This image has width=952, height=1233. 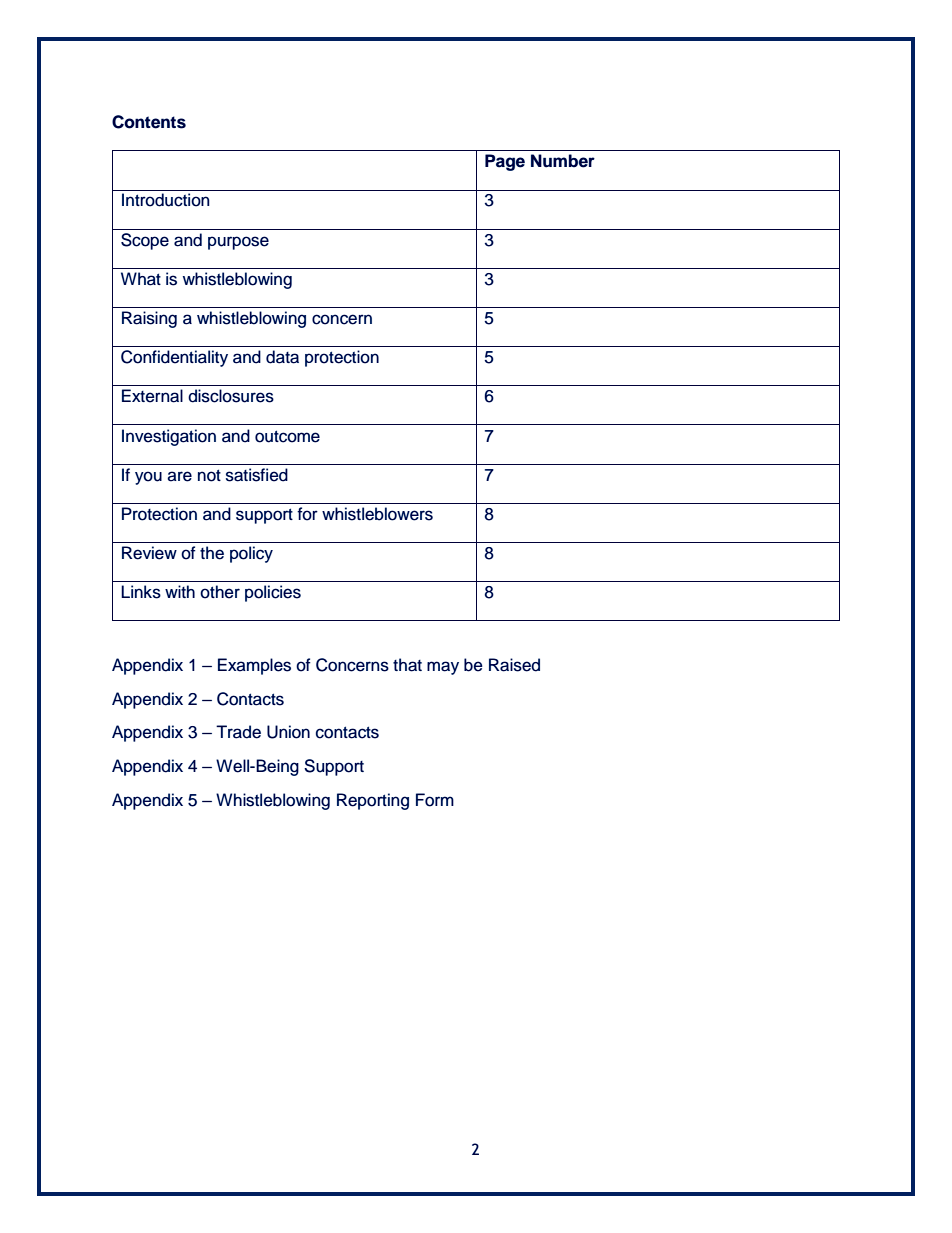 I want to click on are, so click(x=179, y=476).
